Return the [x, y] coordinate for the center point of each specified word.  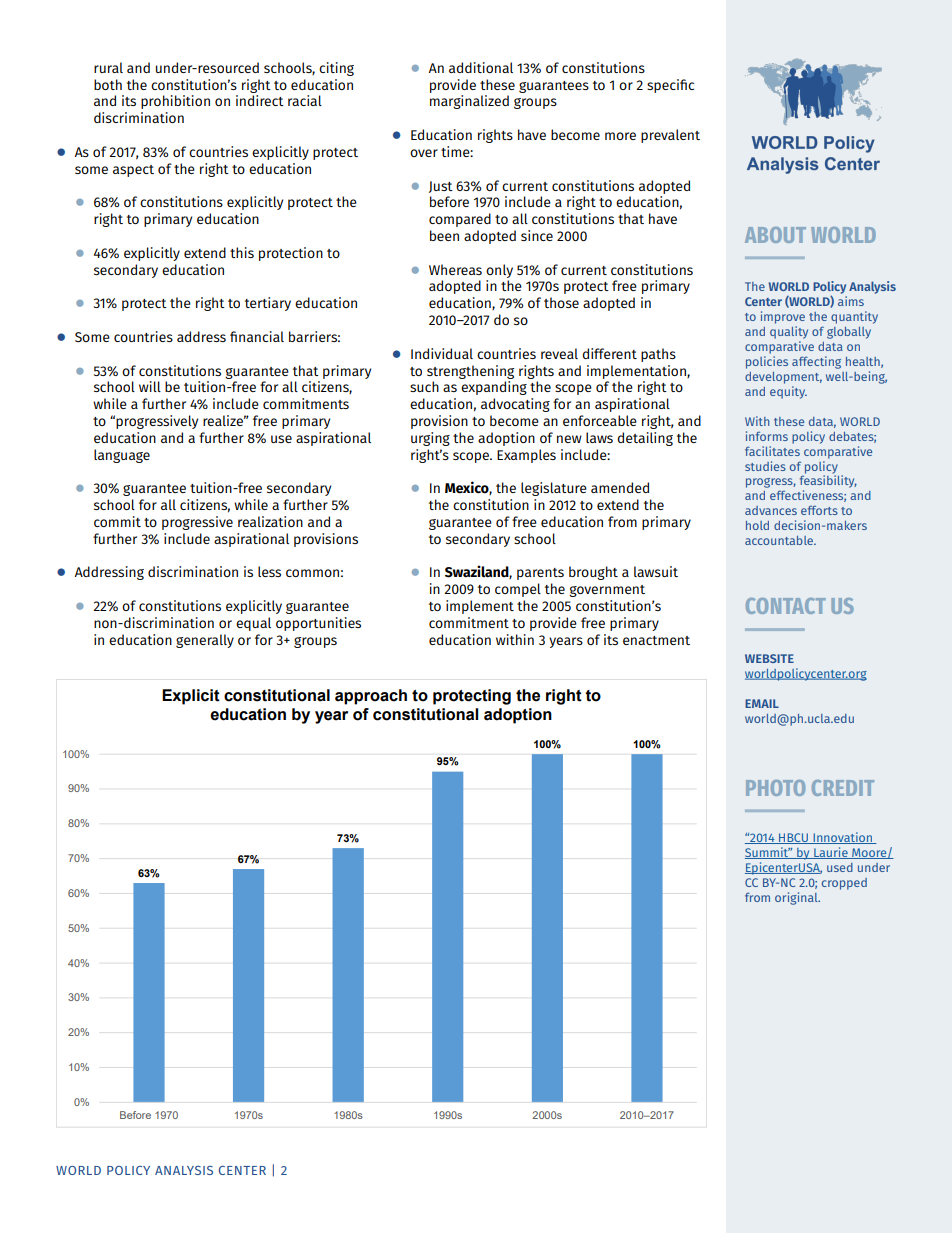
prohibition [175, 102]
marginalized [469, 102]
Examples [526, 456]
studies [765, 466]
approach [371, 697]
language [122, 456]
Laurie [831, 853]
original [797, 898]
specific [670, 86]
